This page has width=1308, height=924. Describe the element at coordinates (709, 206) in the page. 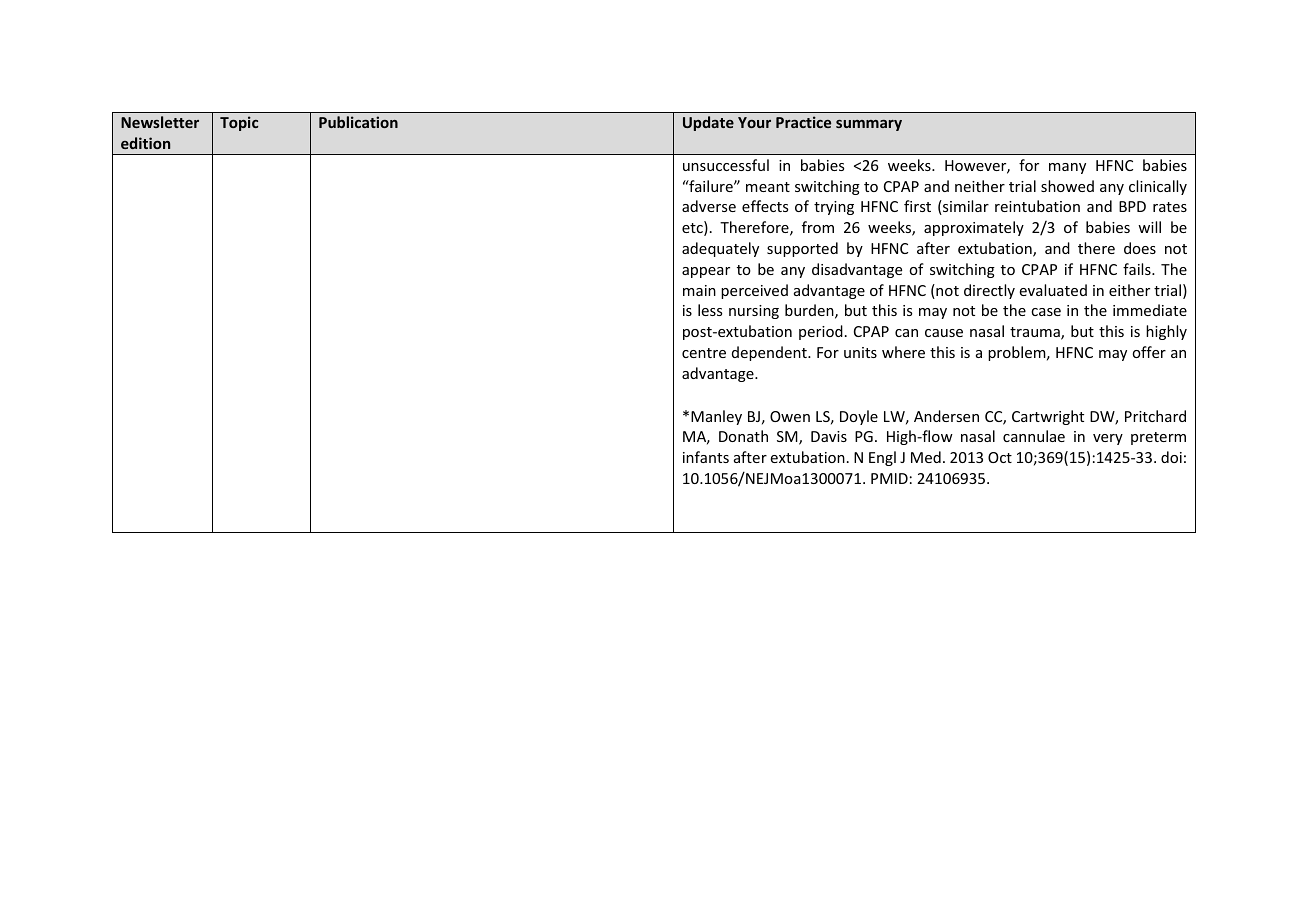

I see `adverse` at that location.
